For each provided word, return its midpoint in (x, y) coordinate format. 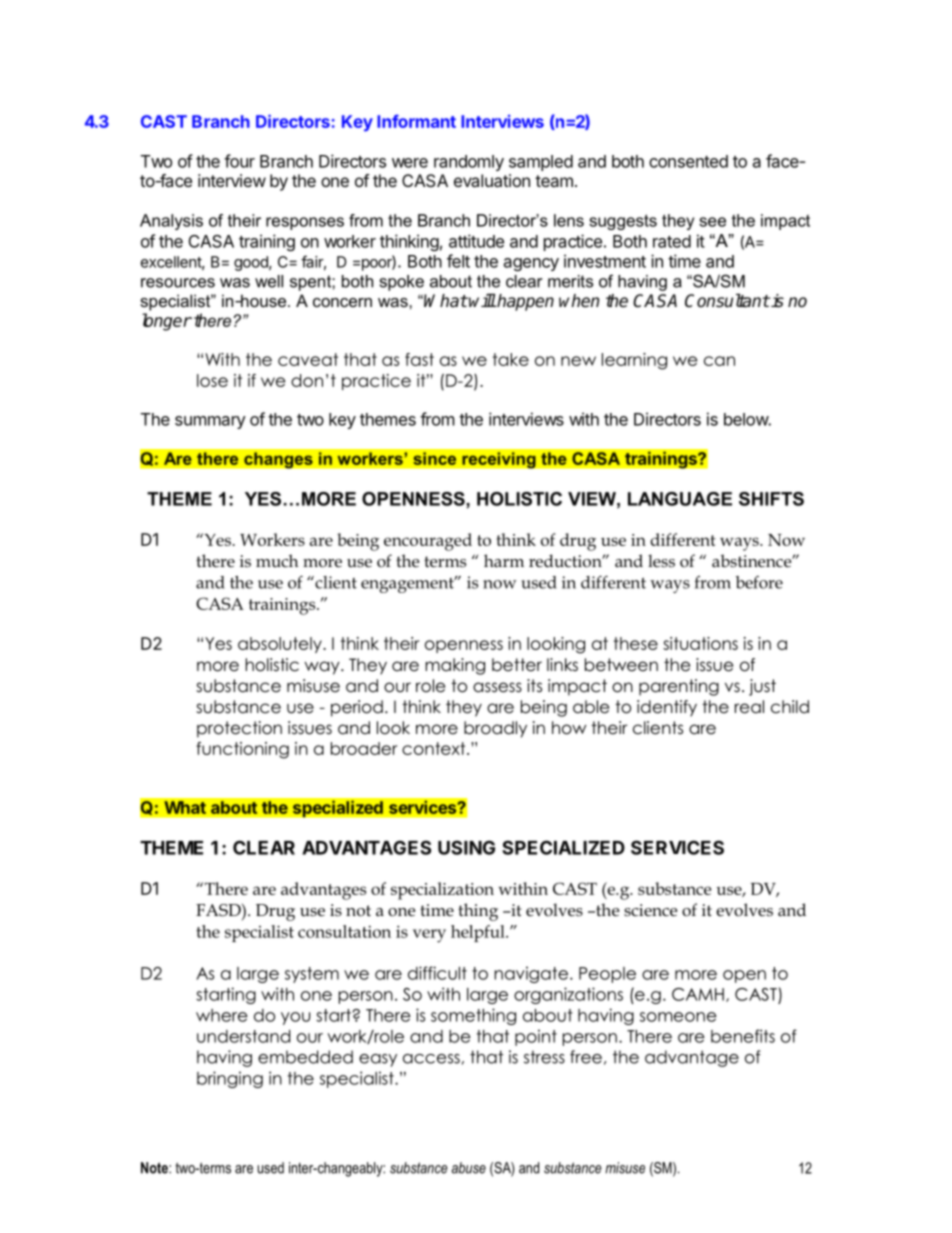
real (749, 707)
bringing (230, 1079)
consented (688, 161)
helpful (479, 933)
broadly (495, 729)
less (661, 561)
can (719, 361)
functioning (242, 750)
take (511, 359)
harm (504, 561)
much (277, 561)
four (239, 161)
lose (212, 380)
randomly (469, 163)
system (312, 975)
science (650, 910)
